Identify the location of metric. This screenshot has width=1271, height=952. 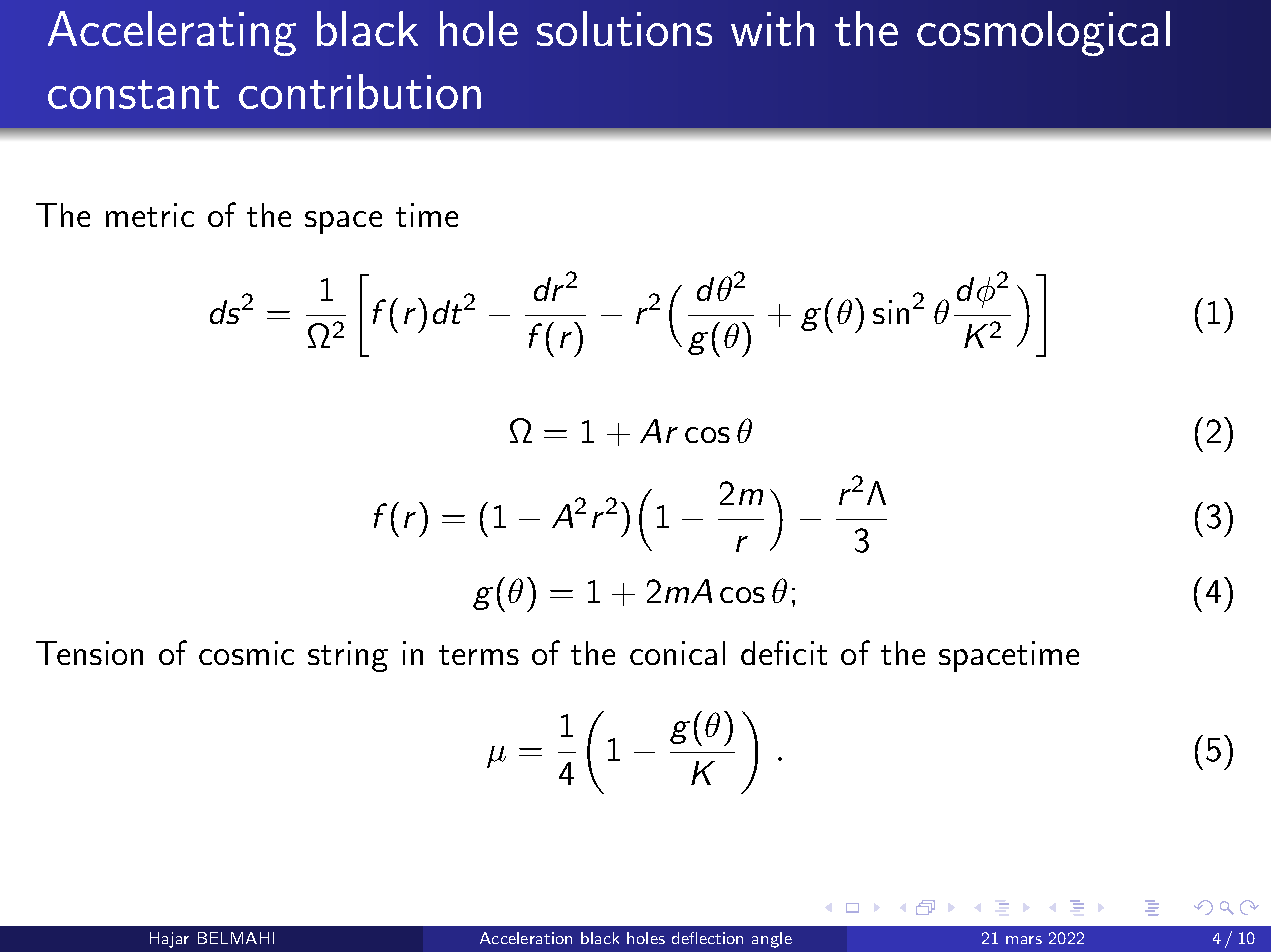
(150, 215).
